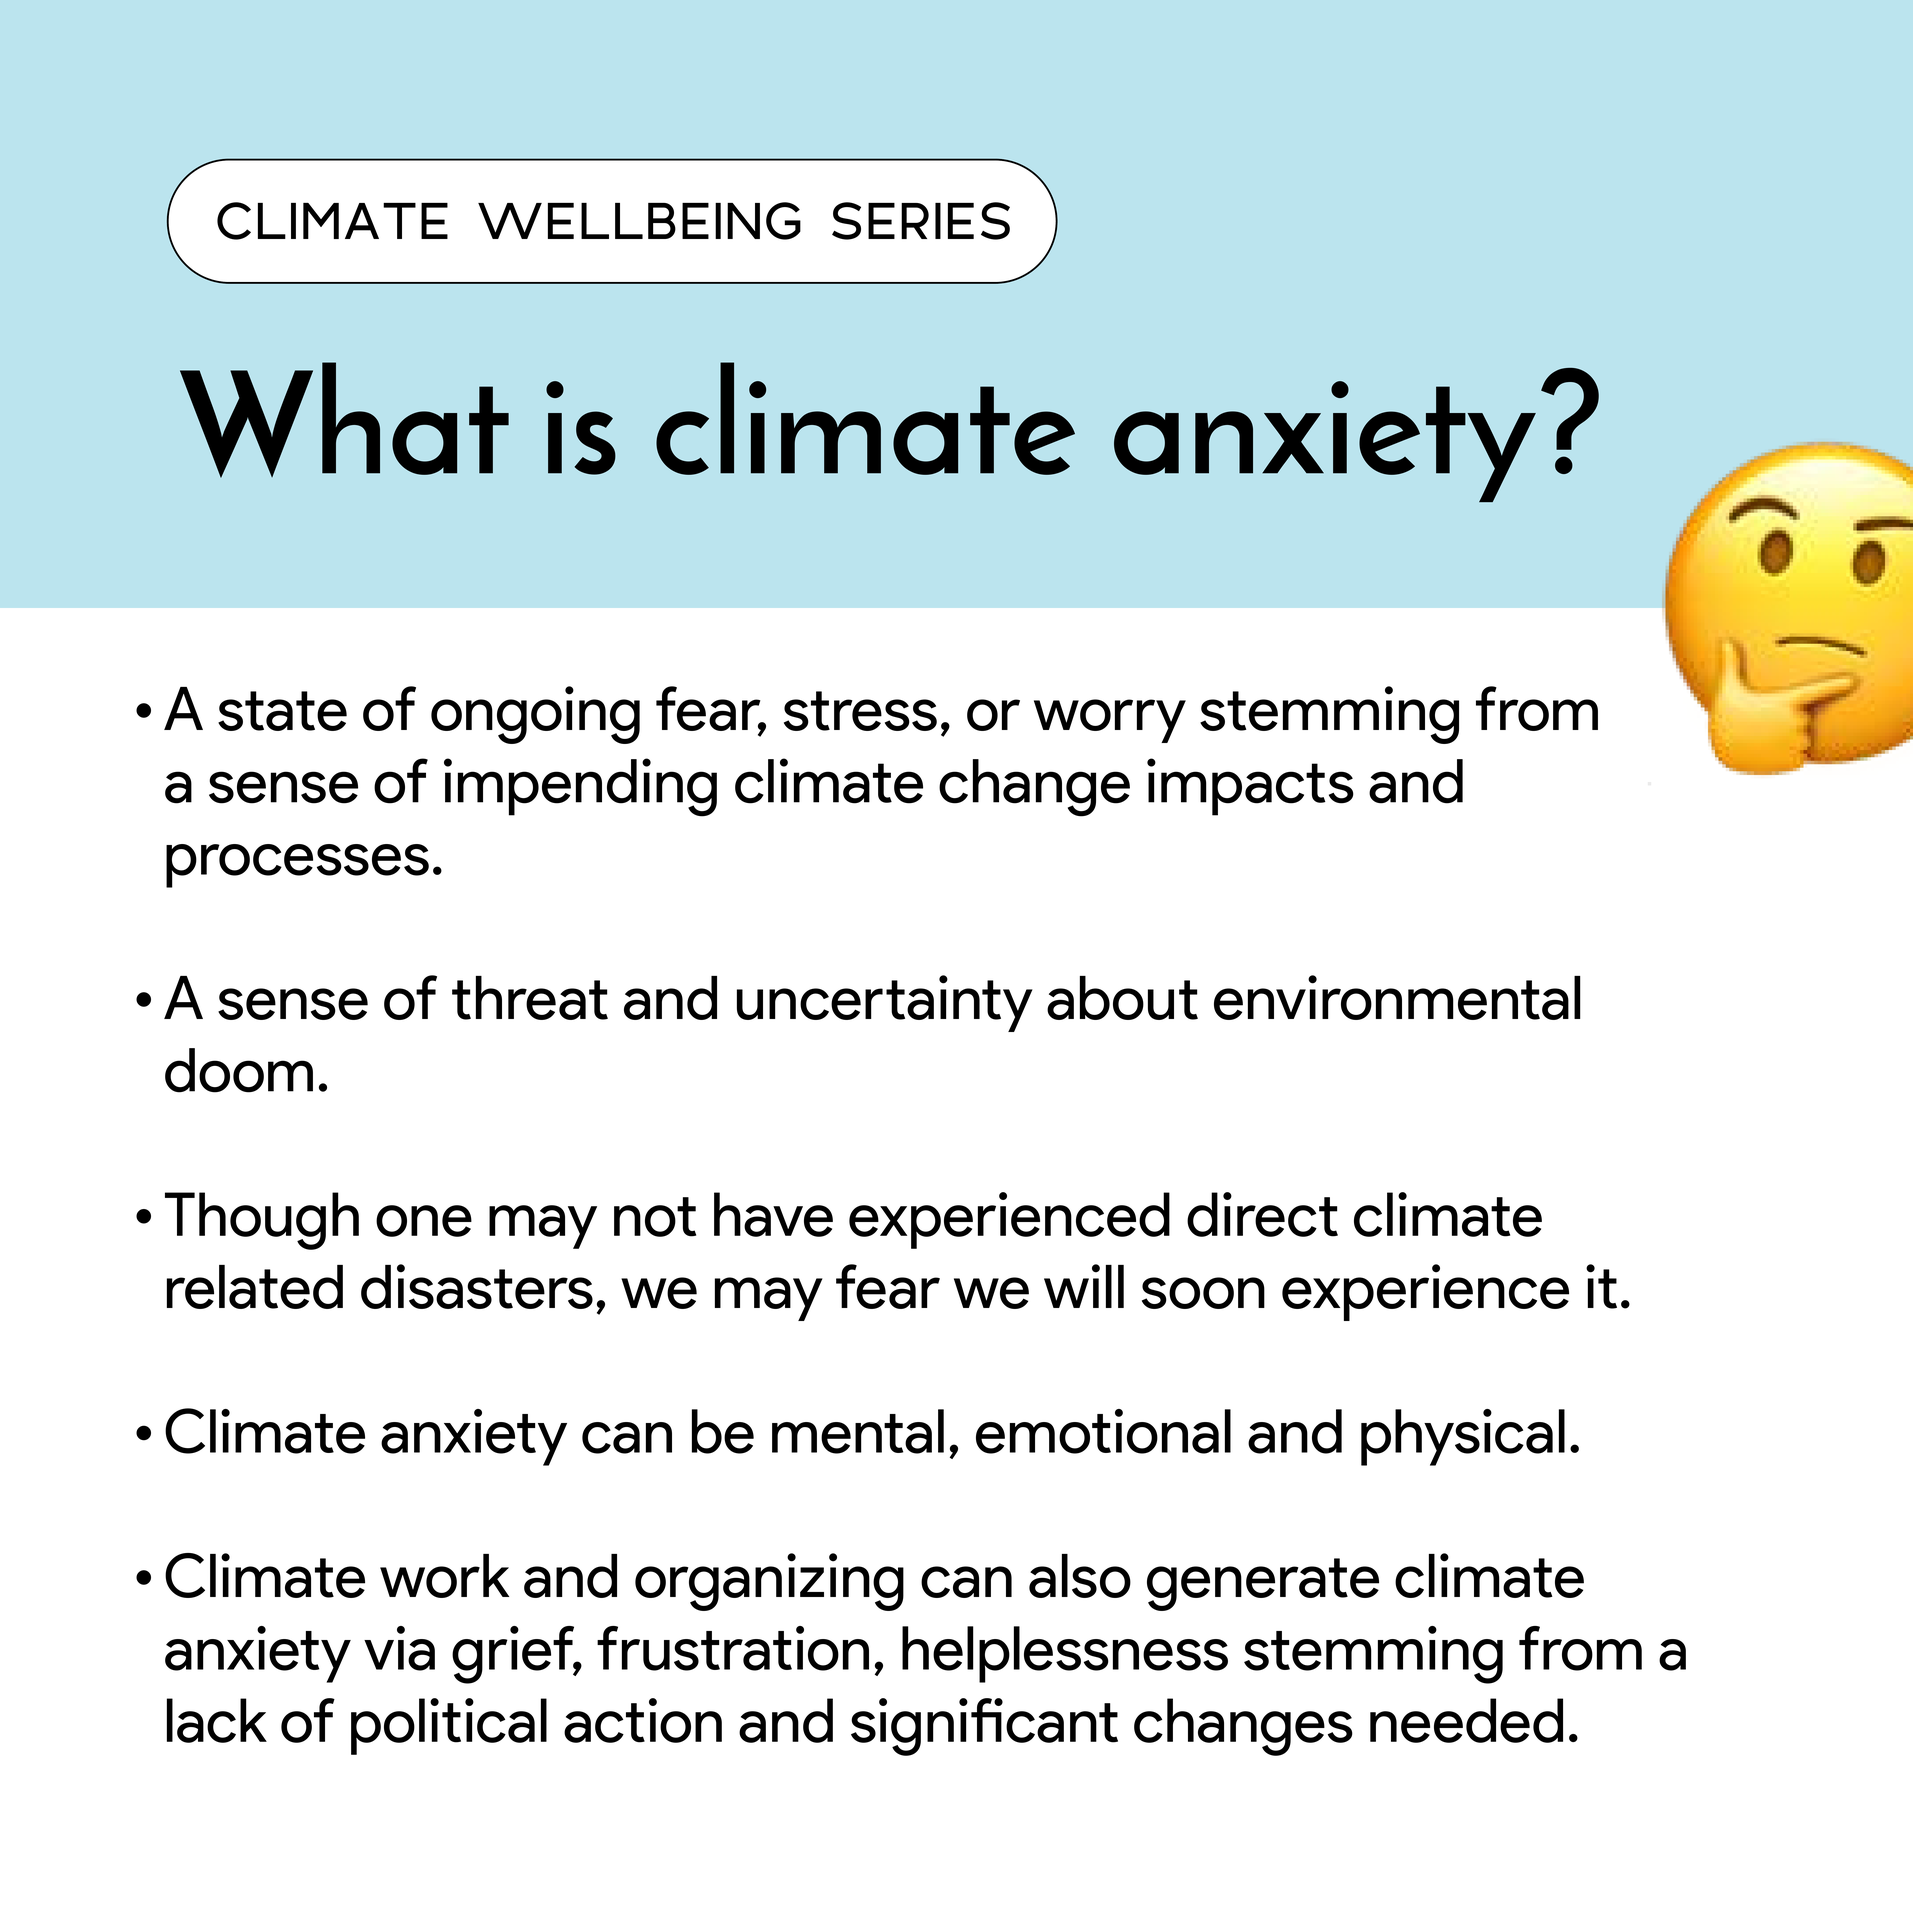 This screenshot has height=1913, width=1913. I want to click on What, so click(344, 420).
